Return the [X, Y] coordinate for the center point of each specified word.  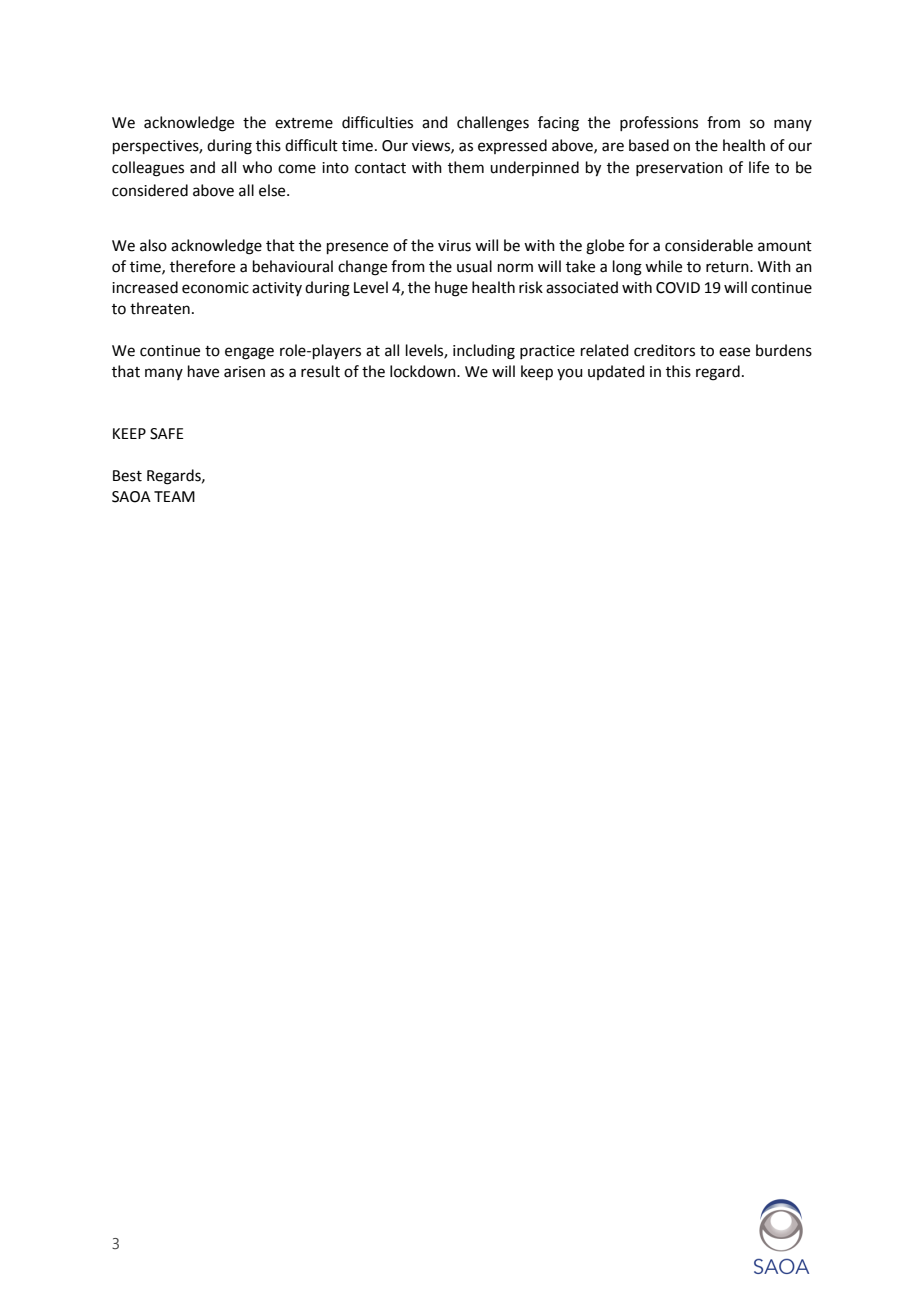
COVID [678, 288]
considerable [709, 245]
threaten [160, 308]
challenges [493, 124]
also [153, 245]
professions [659, 123]
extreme [304, 123]
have [203, 371]
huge [451, 289]
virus [454, 246]
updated [616, 372]
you [570, 374]
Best [127, 476]
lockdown [424, 371]
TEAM [174, 496]
